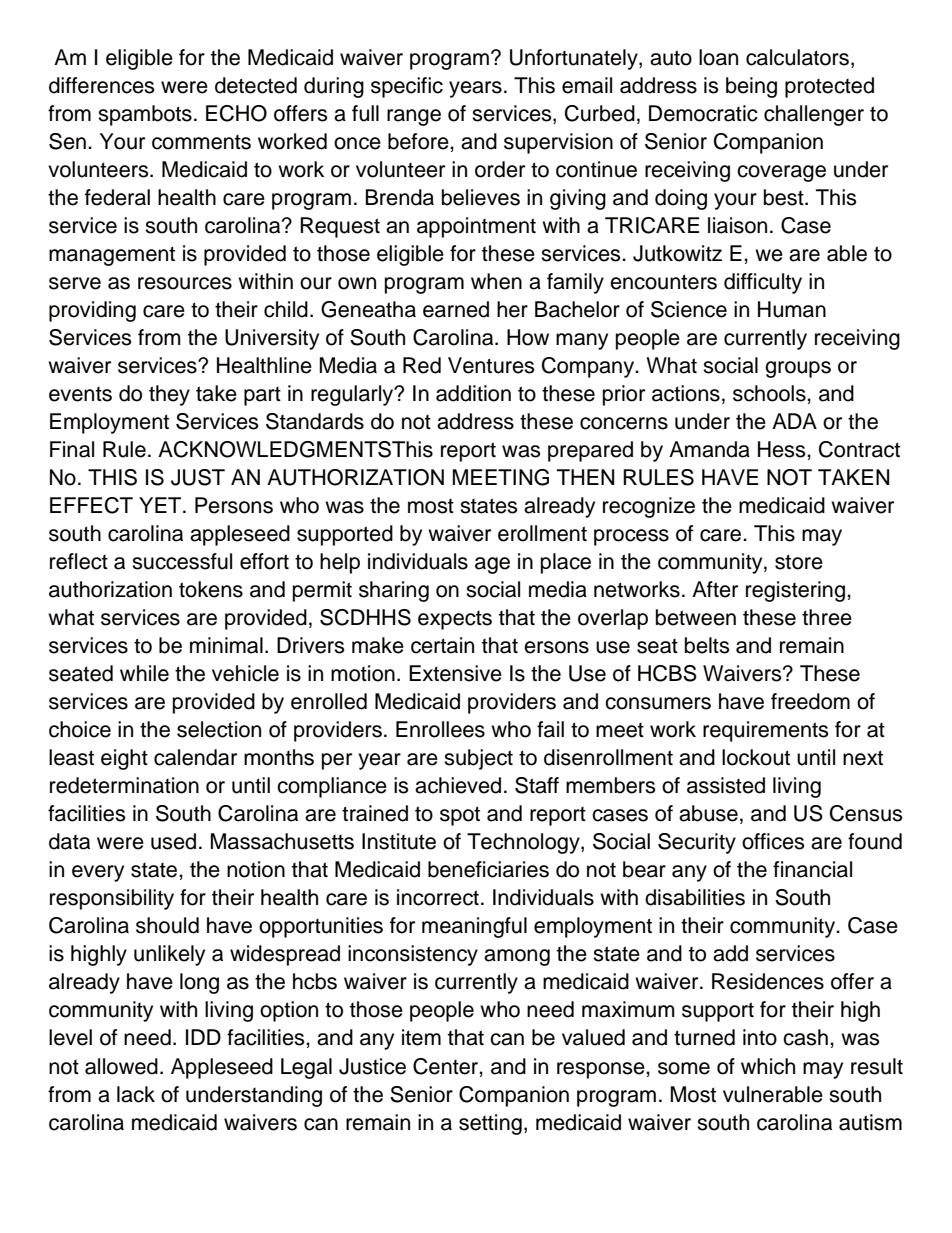  What do you see at coordinates (169, 395) in the document?
I see `they` at bounding box center [169, 395].
